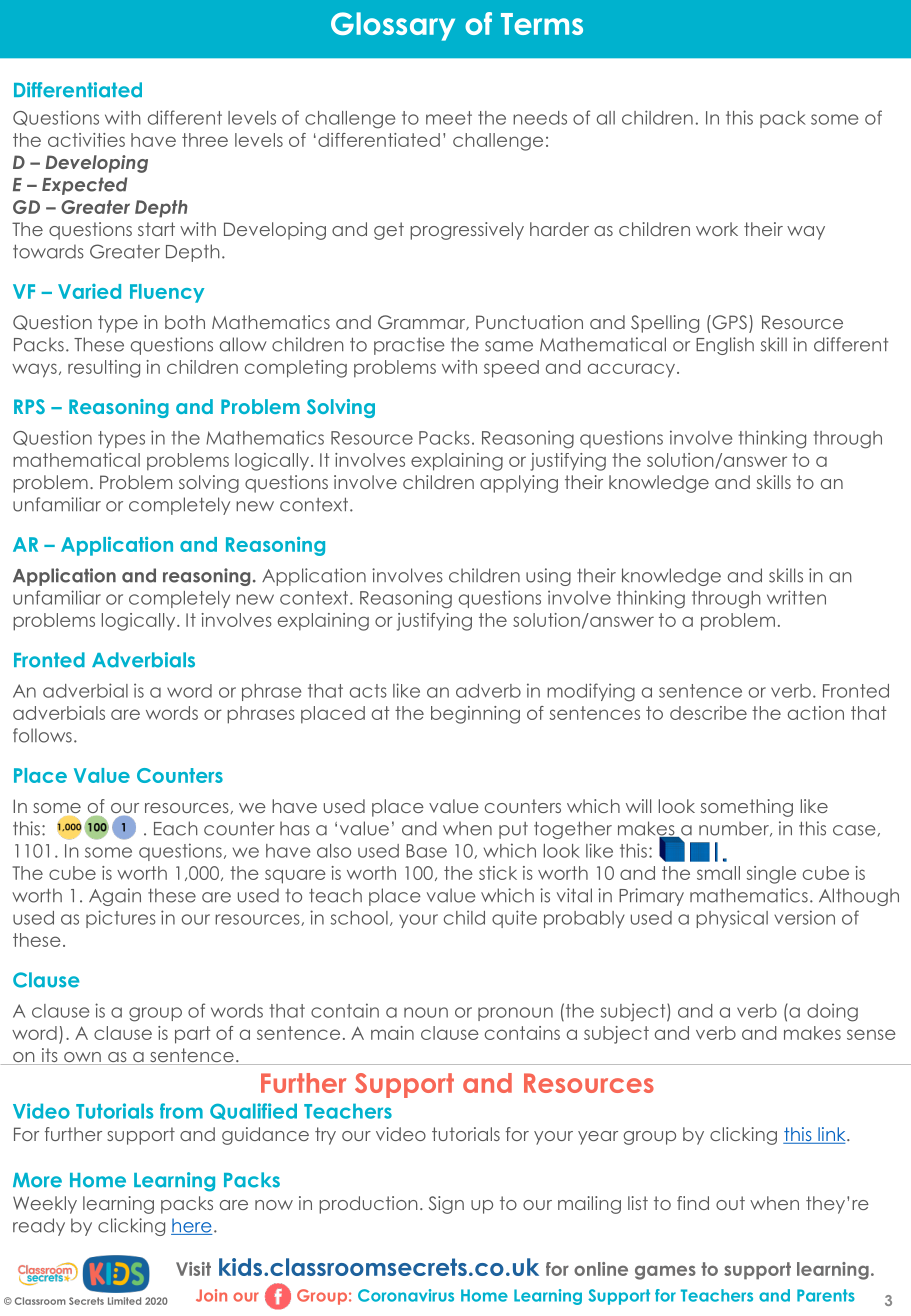 The width and height of the screenshot is (911, 1316). I want to click on follows, so click(42, 735).
